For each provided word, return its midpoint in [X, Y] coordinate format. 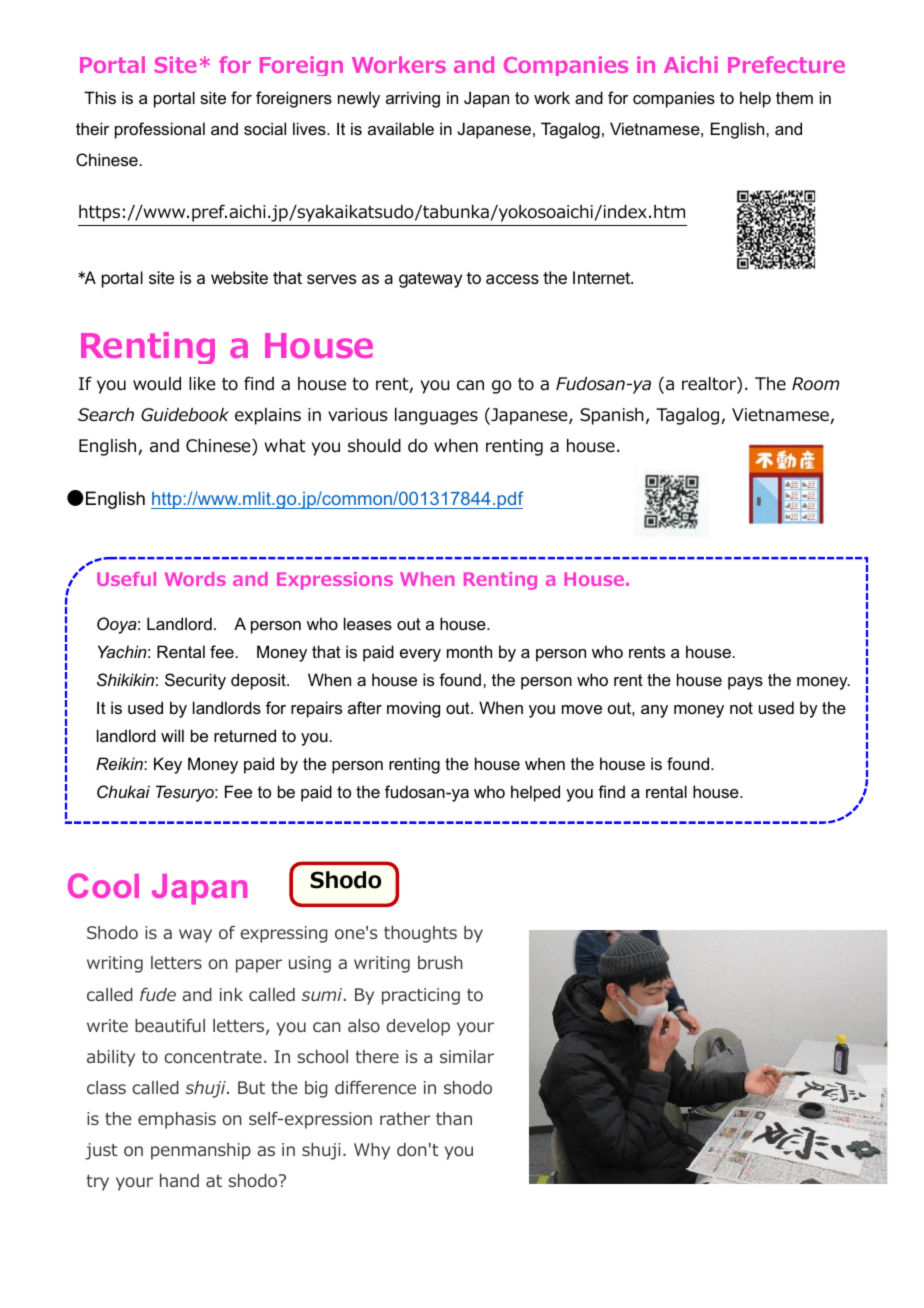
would [157, 384]
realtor [710, 385]
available [401, 128]
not [741, 708]
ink [231, 994]
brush [440, 962]
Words [195, 579]
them [794, 97]
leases [368, 623]
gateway [430, 280]
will [172, 735]
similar [467, 1056]
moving [413, 709]
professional [160, 130]
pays [745, 683]
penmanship [201, 1151]
